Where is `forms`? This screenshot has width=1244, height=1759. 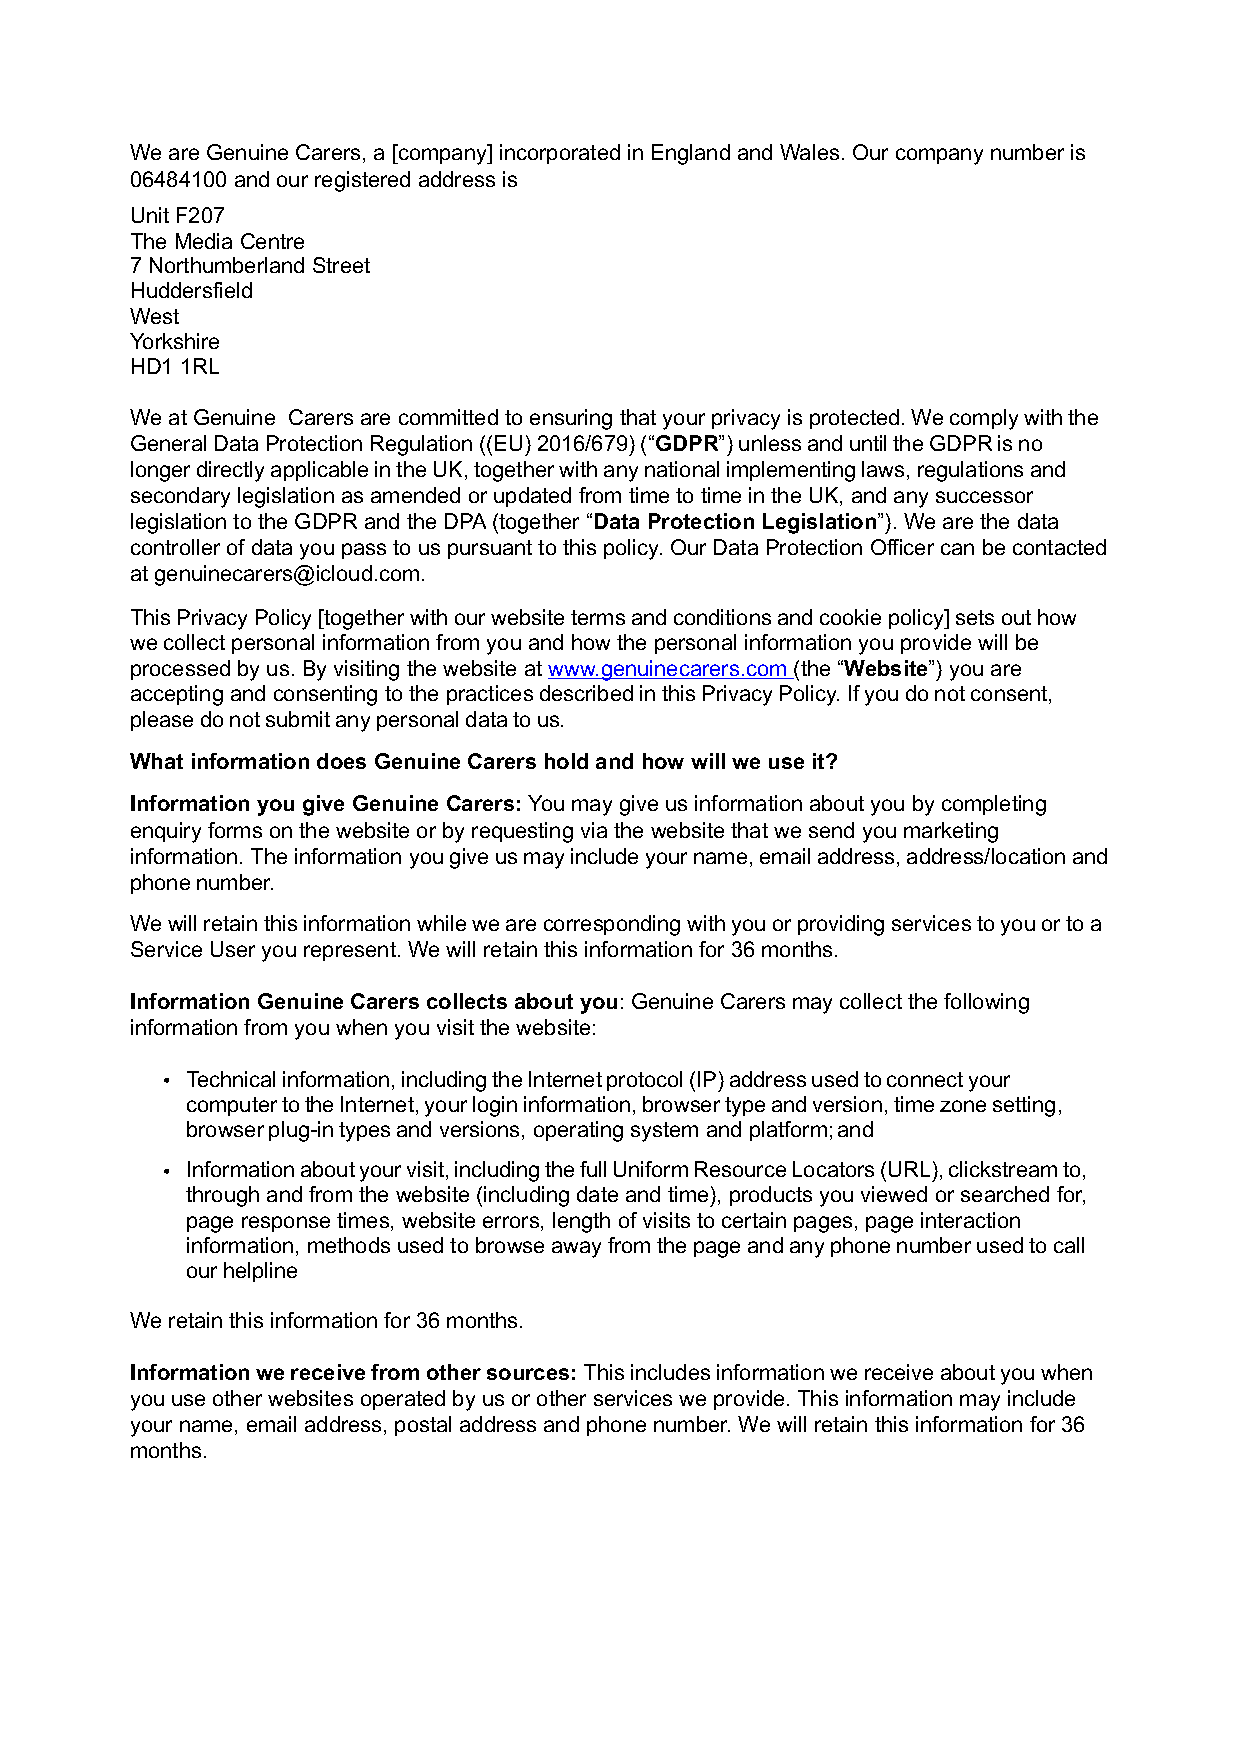
forms is located at coordinates (235, 830).
